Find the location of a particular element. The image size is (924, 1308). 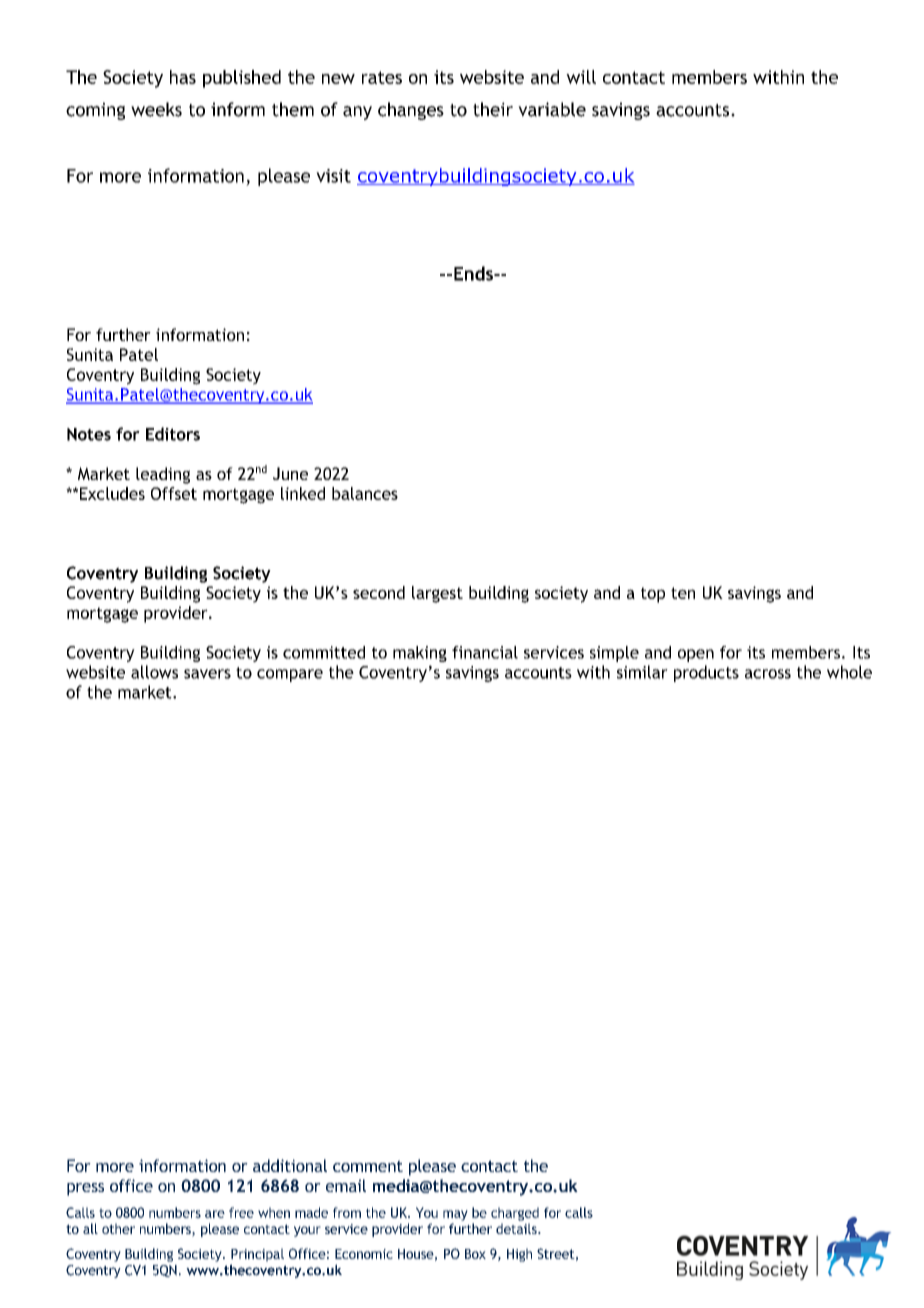

additional is located at coordinates (290, 1165).
